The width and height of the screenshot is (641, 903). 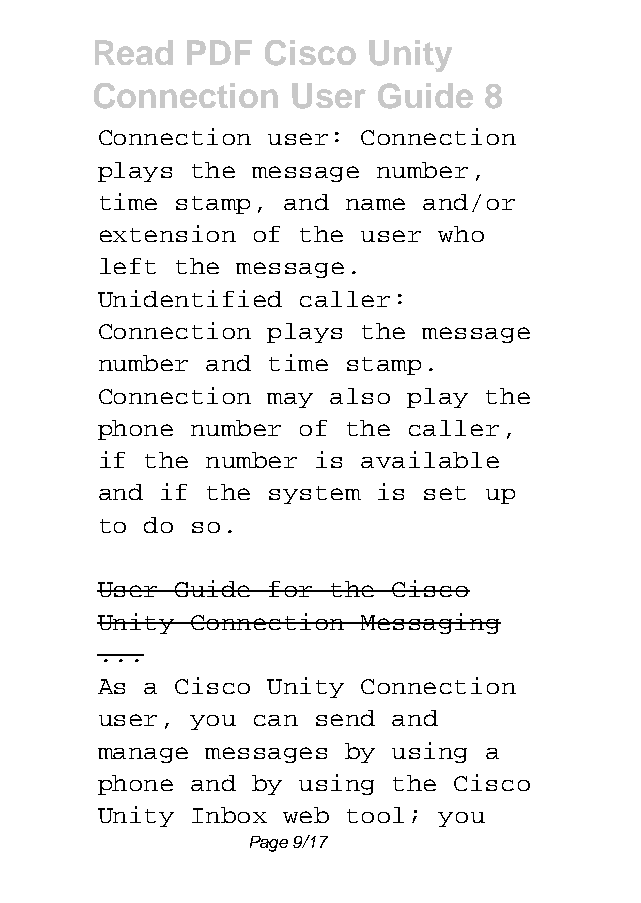 I want to click on extension, so click(x=168, y=233).
